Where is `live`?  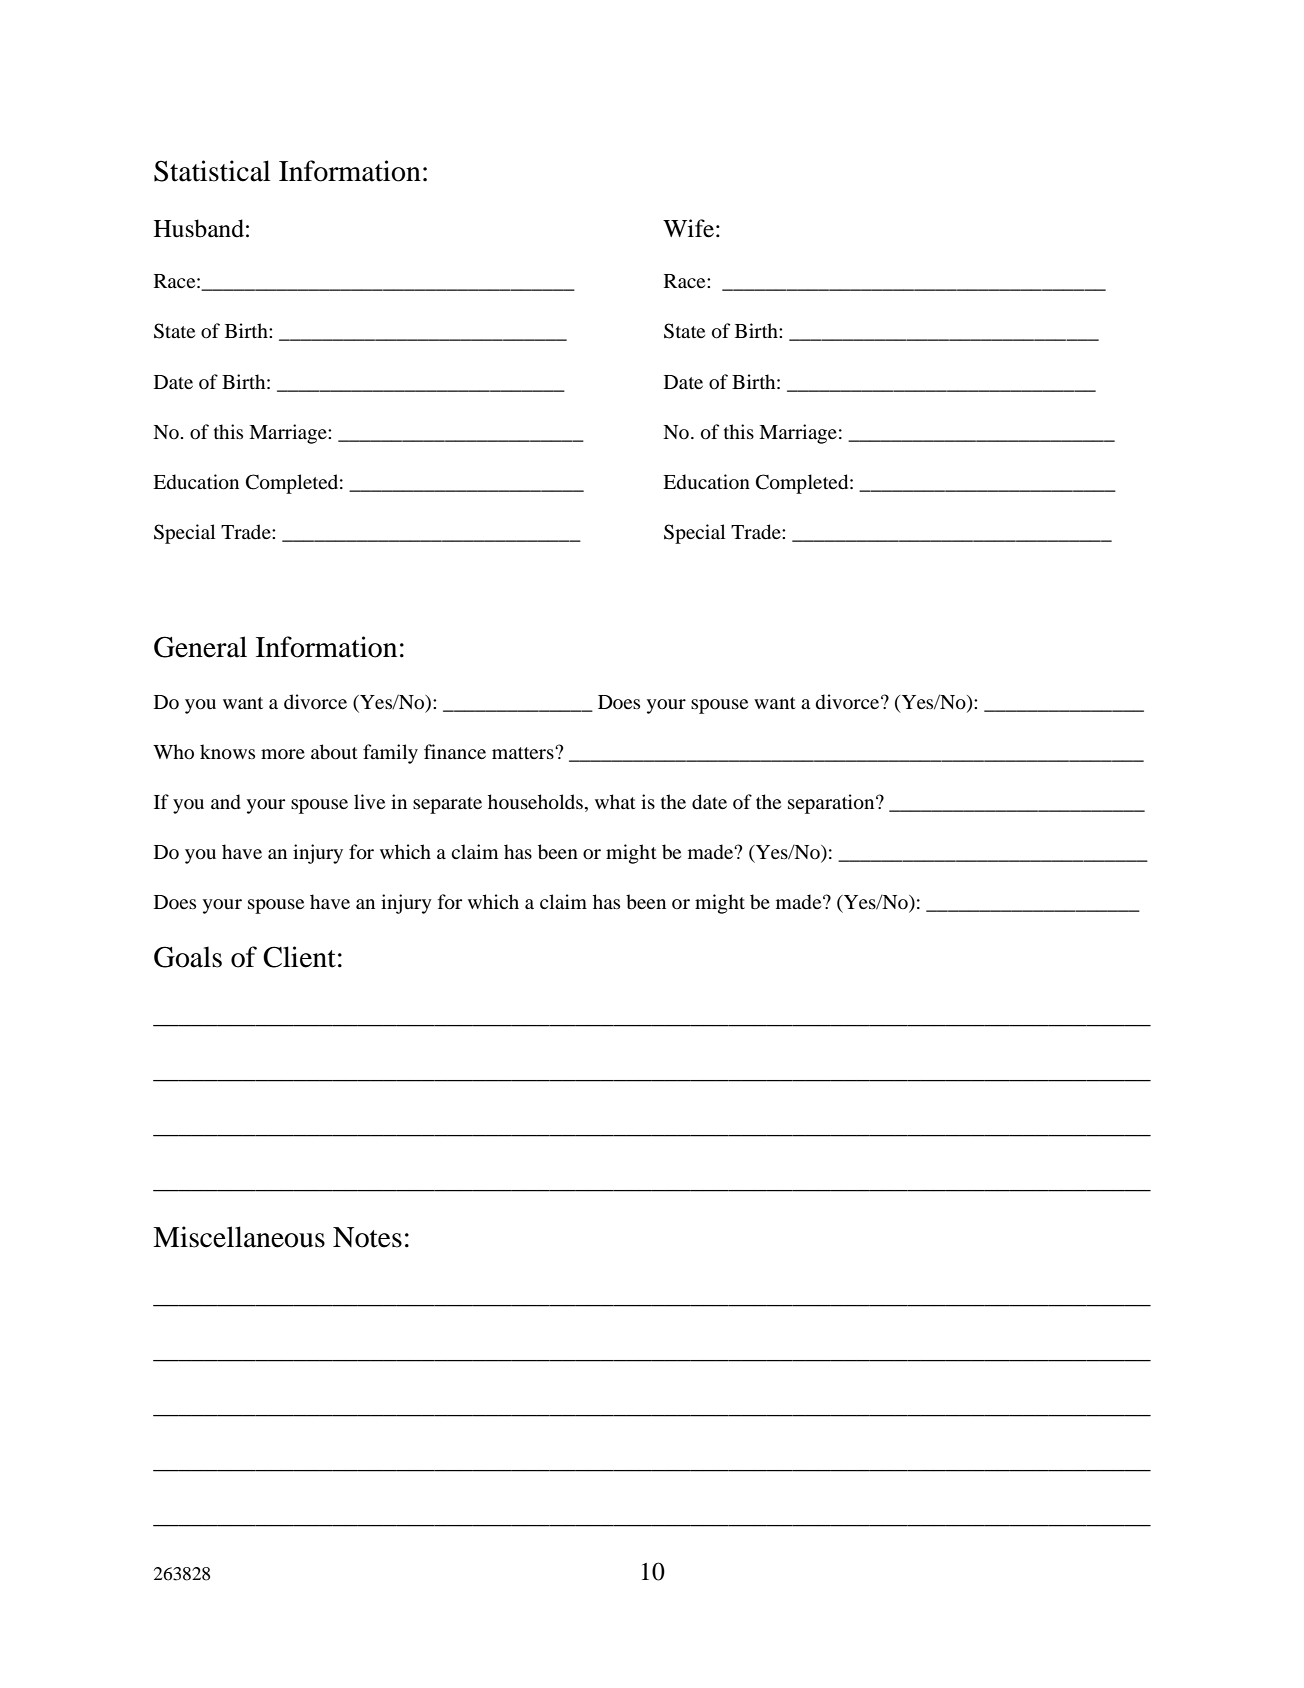 live is located at coordinates (369, 801).
